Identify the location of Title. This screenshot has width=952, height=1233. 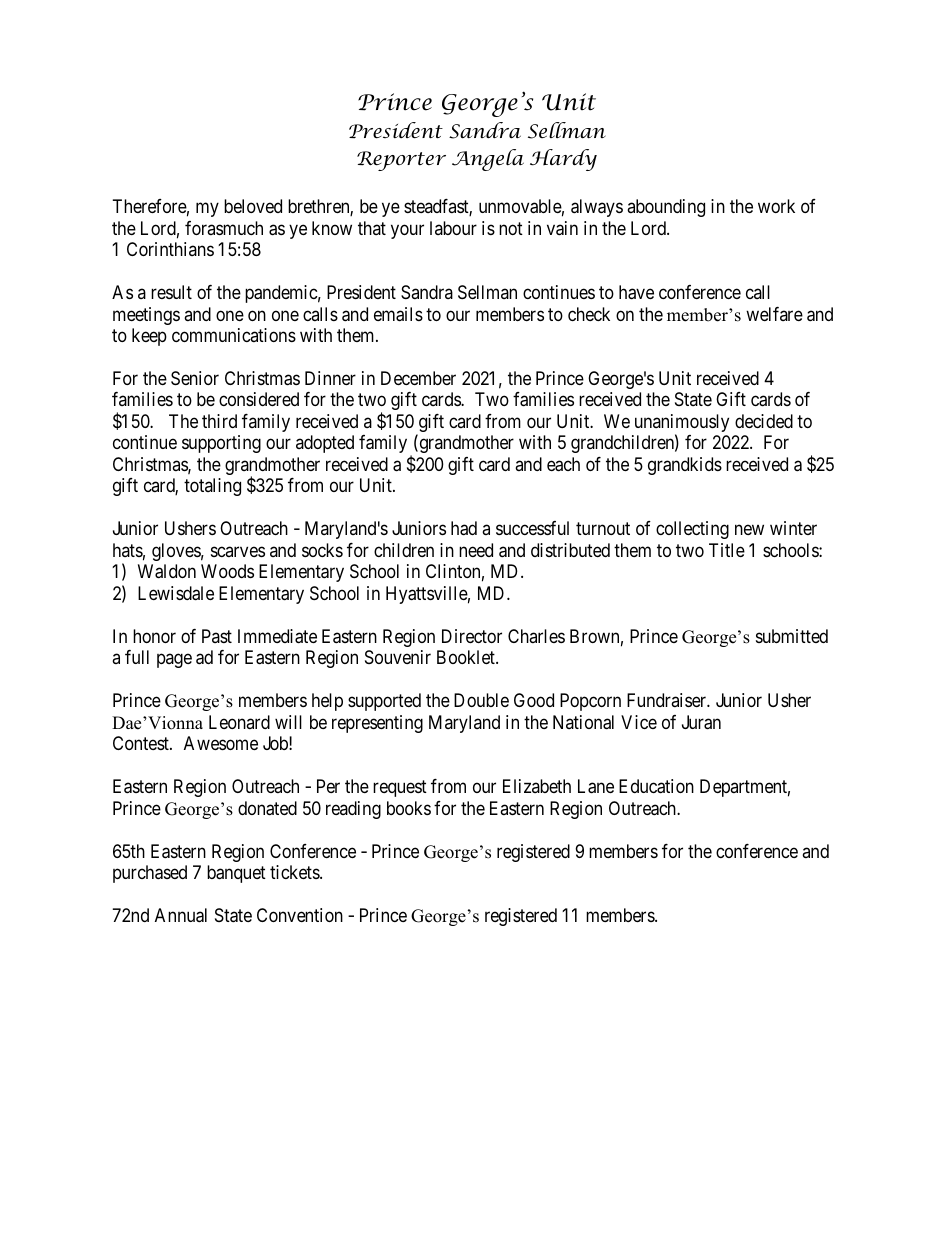
(727, 550).
